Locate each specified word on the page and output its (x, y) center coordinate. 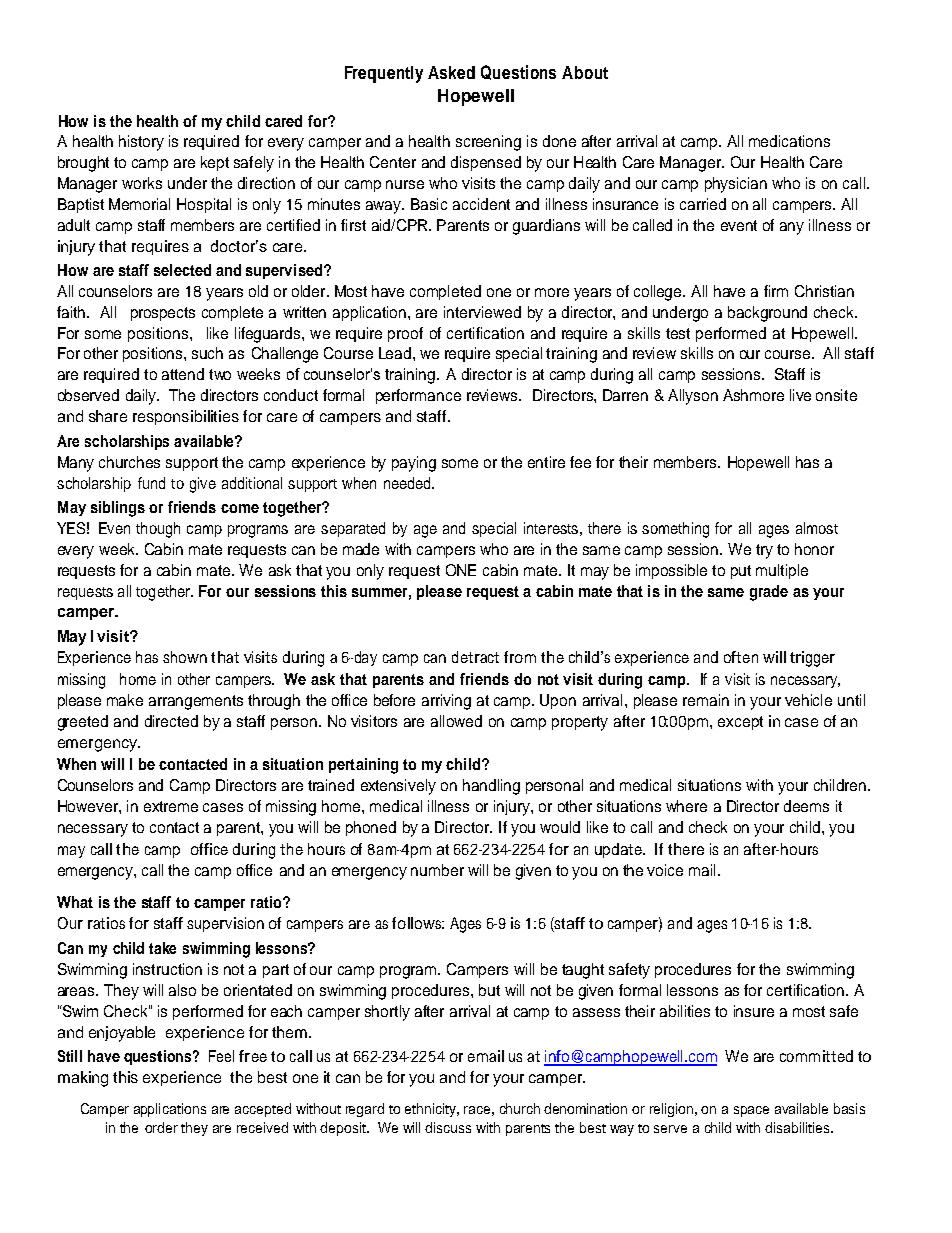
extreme (171, 806)
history (141, 143)
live (800, 395)
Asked (451, 72)
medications (789, 141)
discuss (448, 1127)
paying (414, 464)
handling (491, 787)
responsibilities (186, 417)
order (161, 1127)
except (740, 723)
